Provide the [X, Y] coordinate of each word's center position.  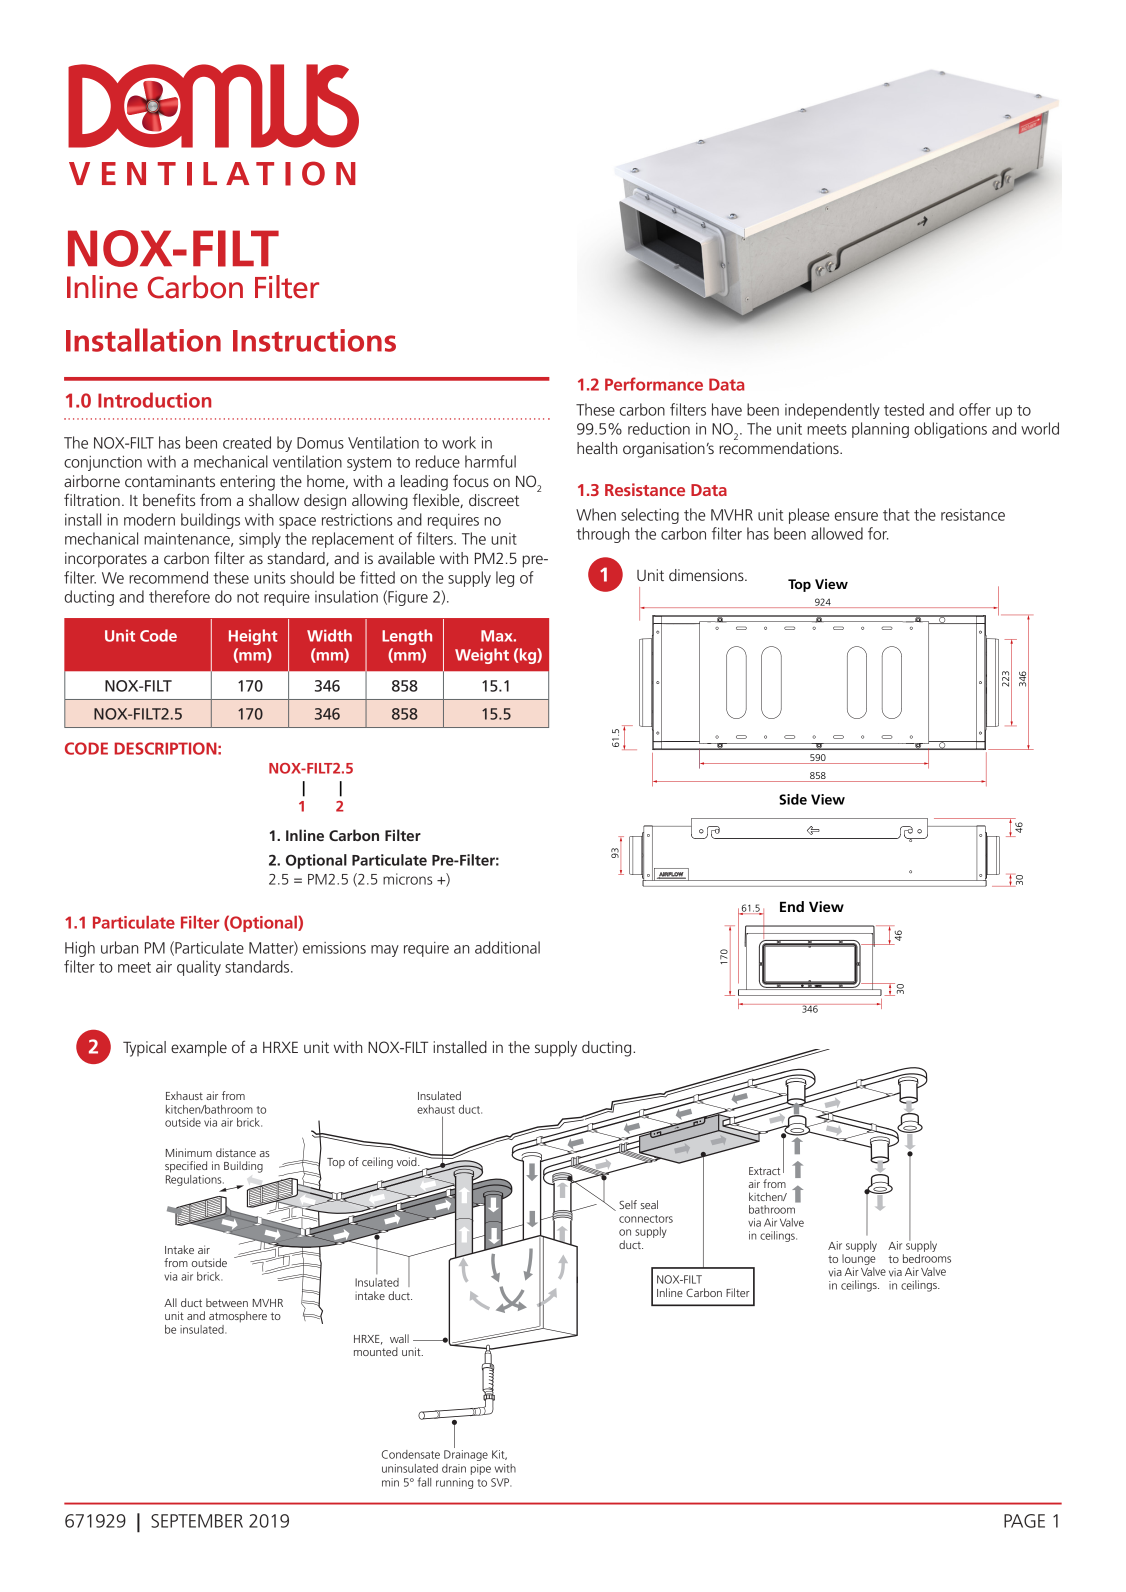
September [197, 1521]
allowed [837, 533]
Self [628, 1204]
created [247, 442]
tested [904, 409]
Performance [654, 384]
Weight [482, 656]
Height [253, 637]
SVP [501, 1482]
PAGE [1024, 1521]
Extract [764, 1171]
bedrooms [927, 1258]
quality [199, 968]
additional [507, 947]
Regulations [195, 1179]
